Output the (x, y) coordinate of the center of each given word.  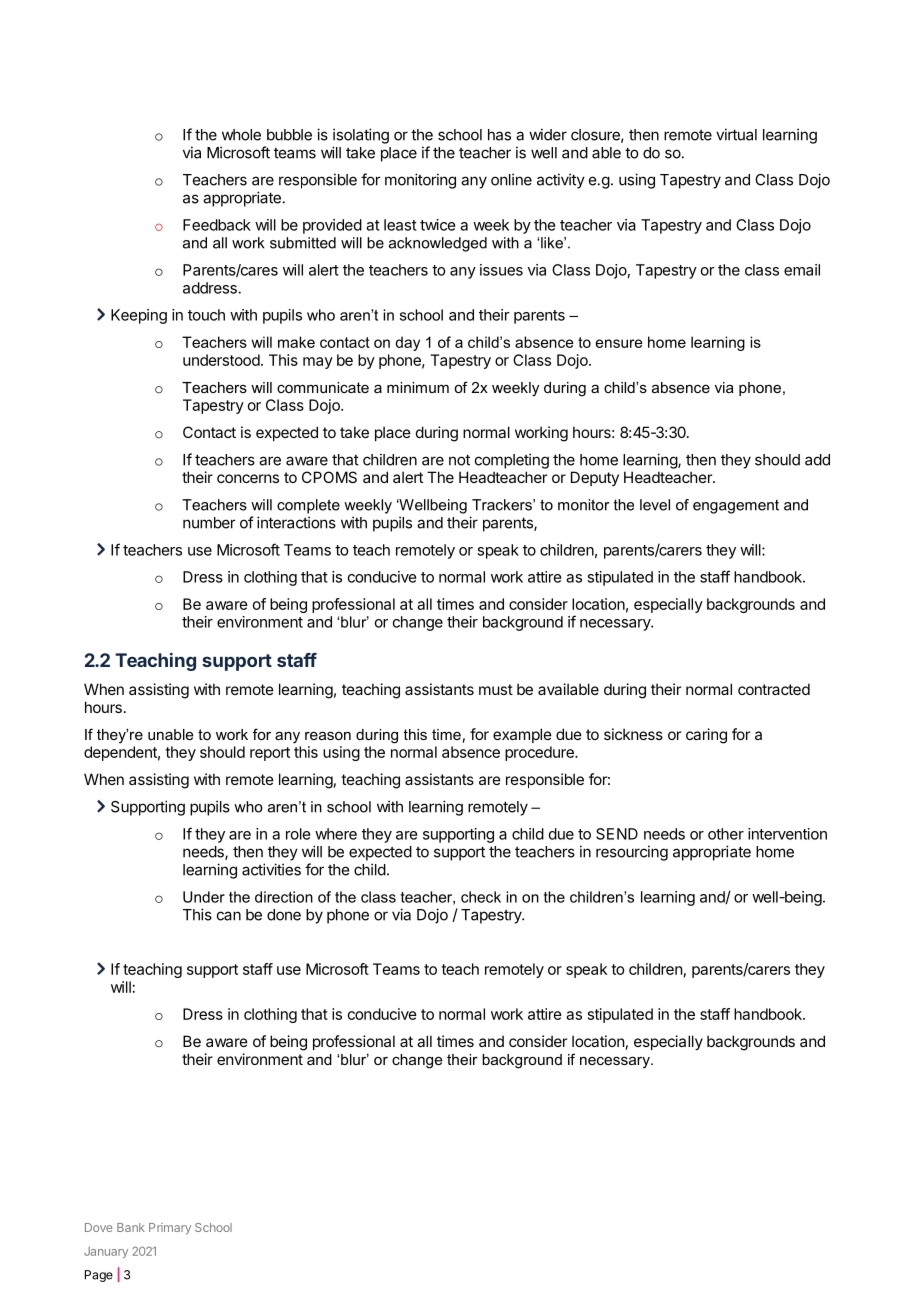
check (481, 897)
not (459, 460)
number (209, 523)
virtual (736, 134)
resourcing (632, 853)
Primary (170, 1229)
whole (241, 135)
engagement (736, 507)
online (511, 179)
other (726, 834)
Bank (131, 1227)
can (229, 916)
